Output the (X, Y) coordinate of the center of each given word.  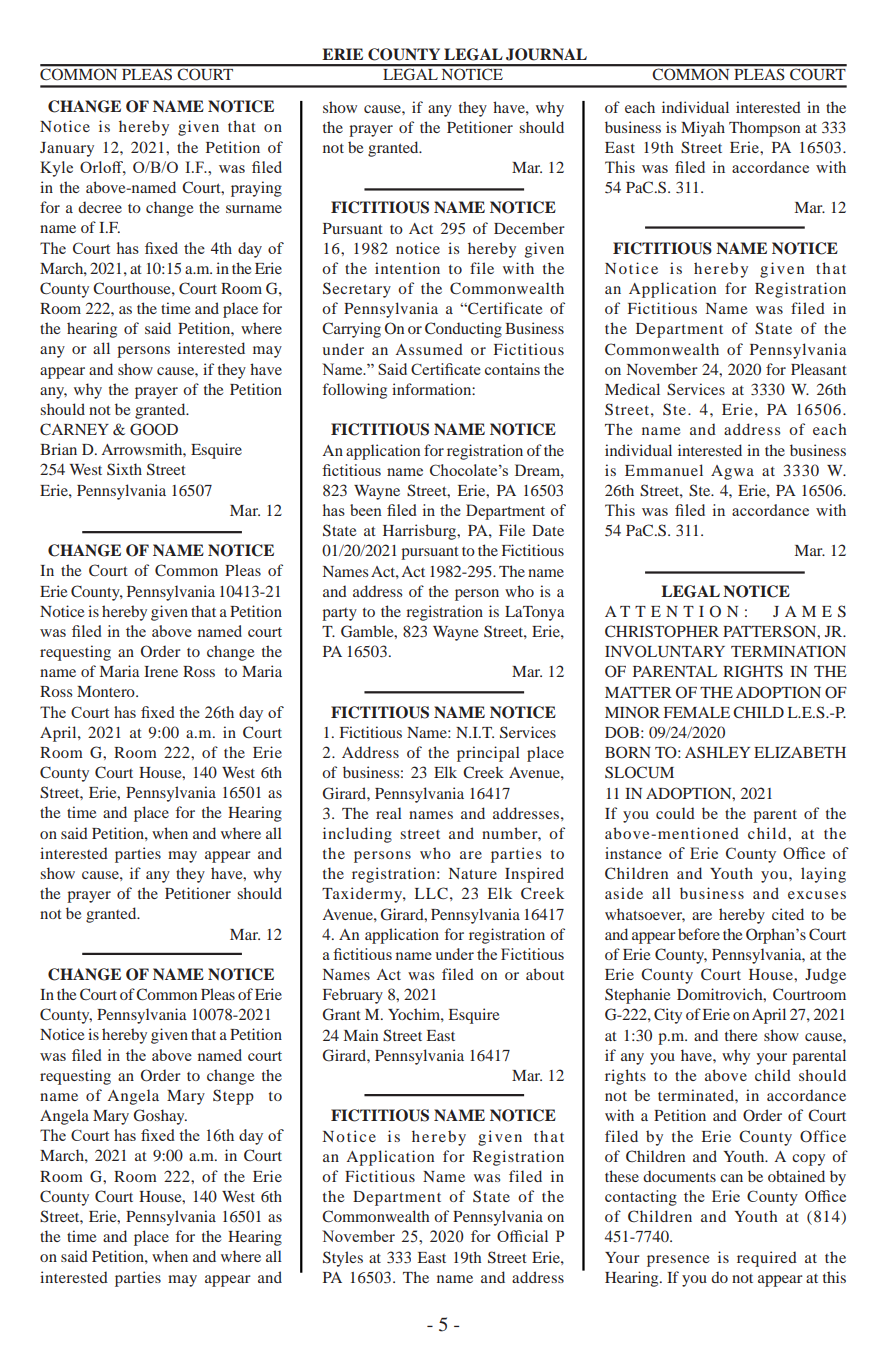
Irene (161, 671)
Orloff (103, 168)
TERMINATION (788, 651)
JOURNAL (546, 54)
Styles (343, 1259)
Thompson (764, 129)
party (339, 614)
